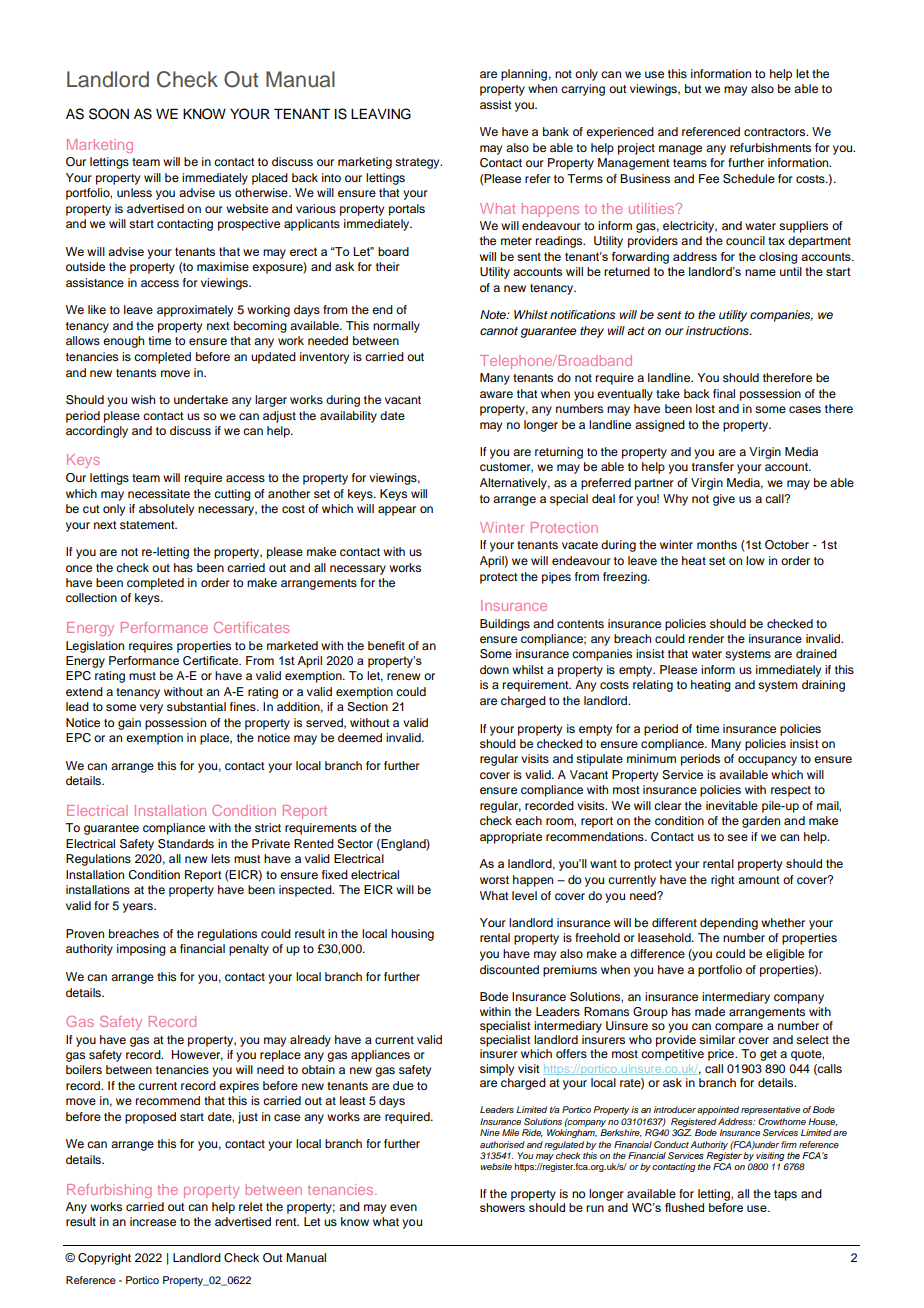 The height and width of the screenshot is (1308, 924). What do you see at coordinates (381, 114) in the screenshot?
I see `LEAVING` at bounding box center [381, 114].
